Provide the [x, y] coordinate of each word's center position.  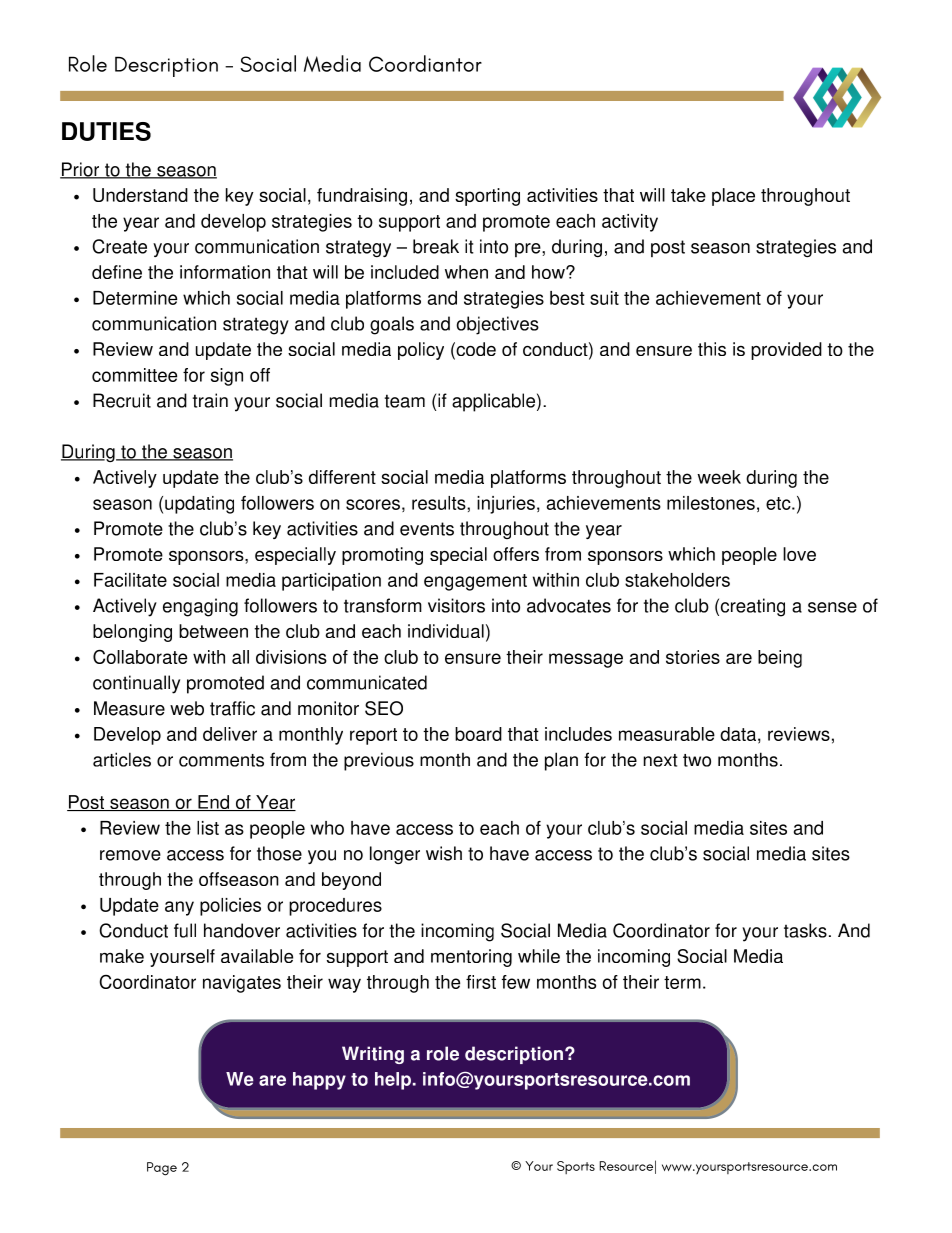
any [179, 908]
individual [446, 631]
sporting [487, 197]
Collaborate [140, 656]
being [780, 659]
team [405, 401]
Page [162, 1169]
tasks [805, 930]
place [733, 197]
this [712, 349]
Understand [140, 195]
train [210, 400]
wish [444, 853]
